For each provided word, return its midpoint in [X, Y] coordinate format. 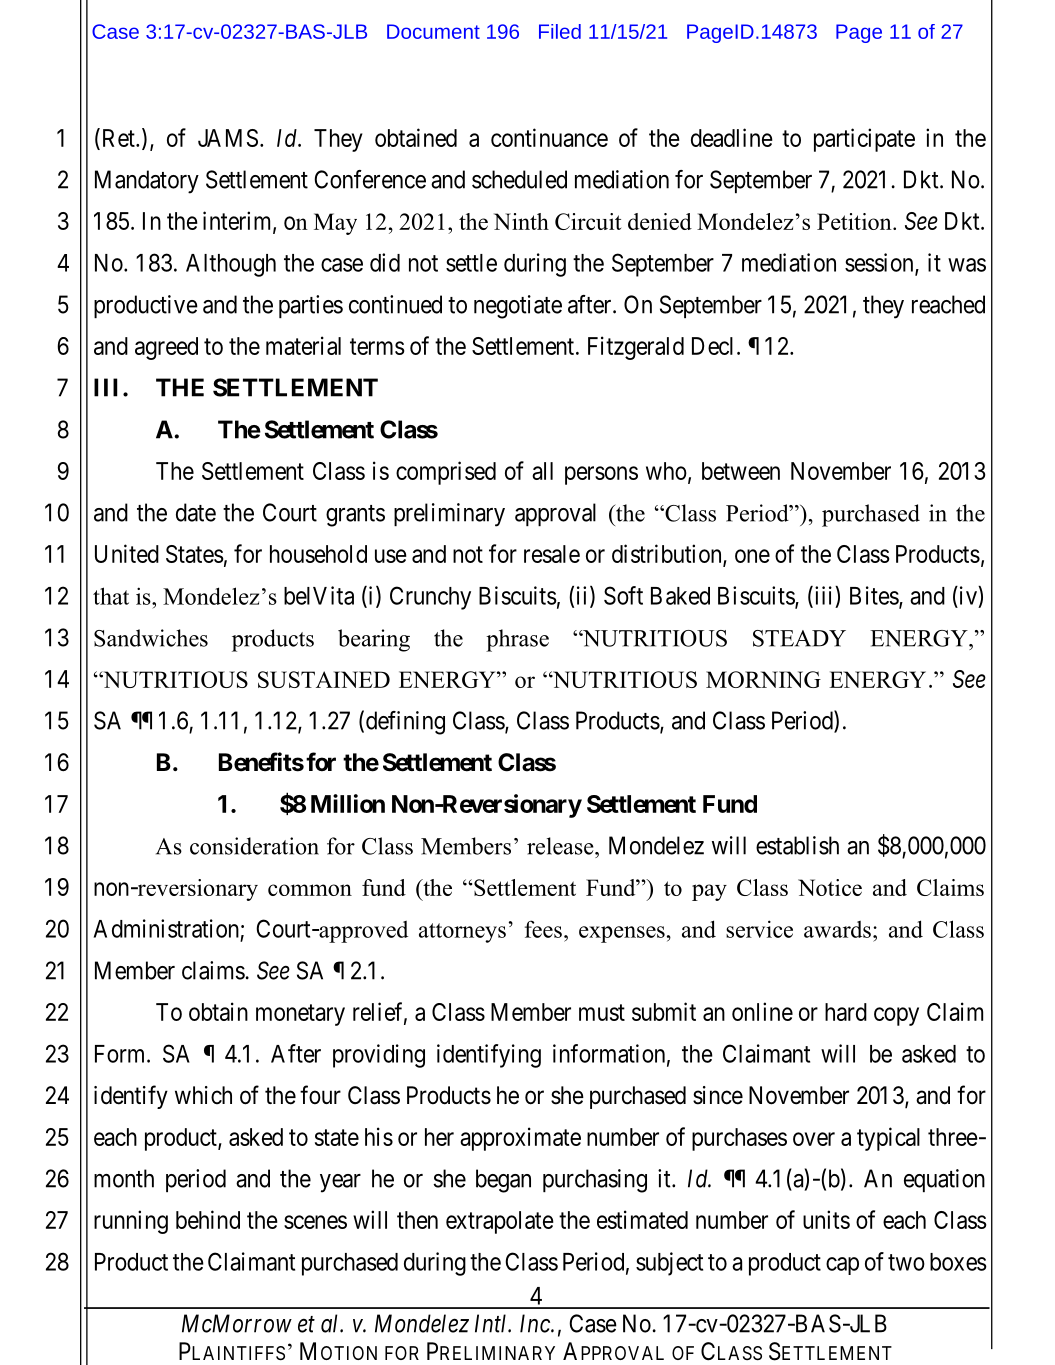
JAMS [228, 138]
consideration [254, 846]
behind [208, 1219]
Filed [560, 31]
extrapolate [500, 1222]
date [196, 512]
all [542, 471]
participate [864, 140]
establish [797, 845]
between [741, 471]
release [561, 846]
